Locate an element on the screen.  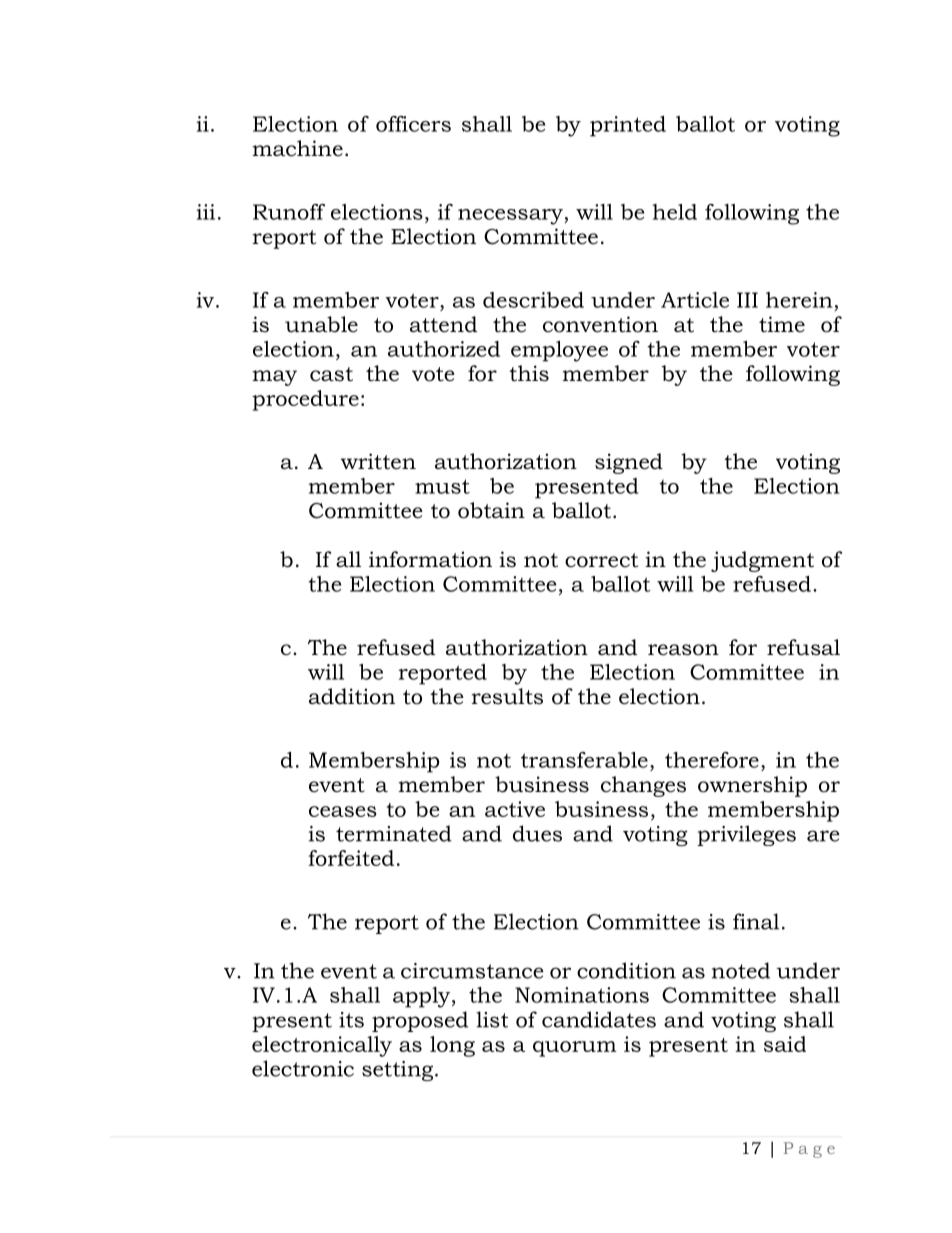
machine is located at coordinates (297, 148).
